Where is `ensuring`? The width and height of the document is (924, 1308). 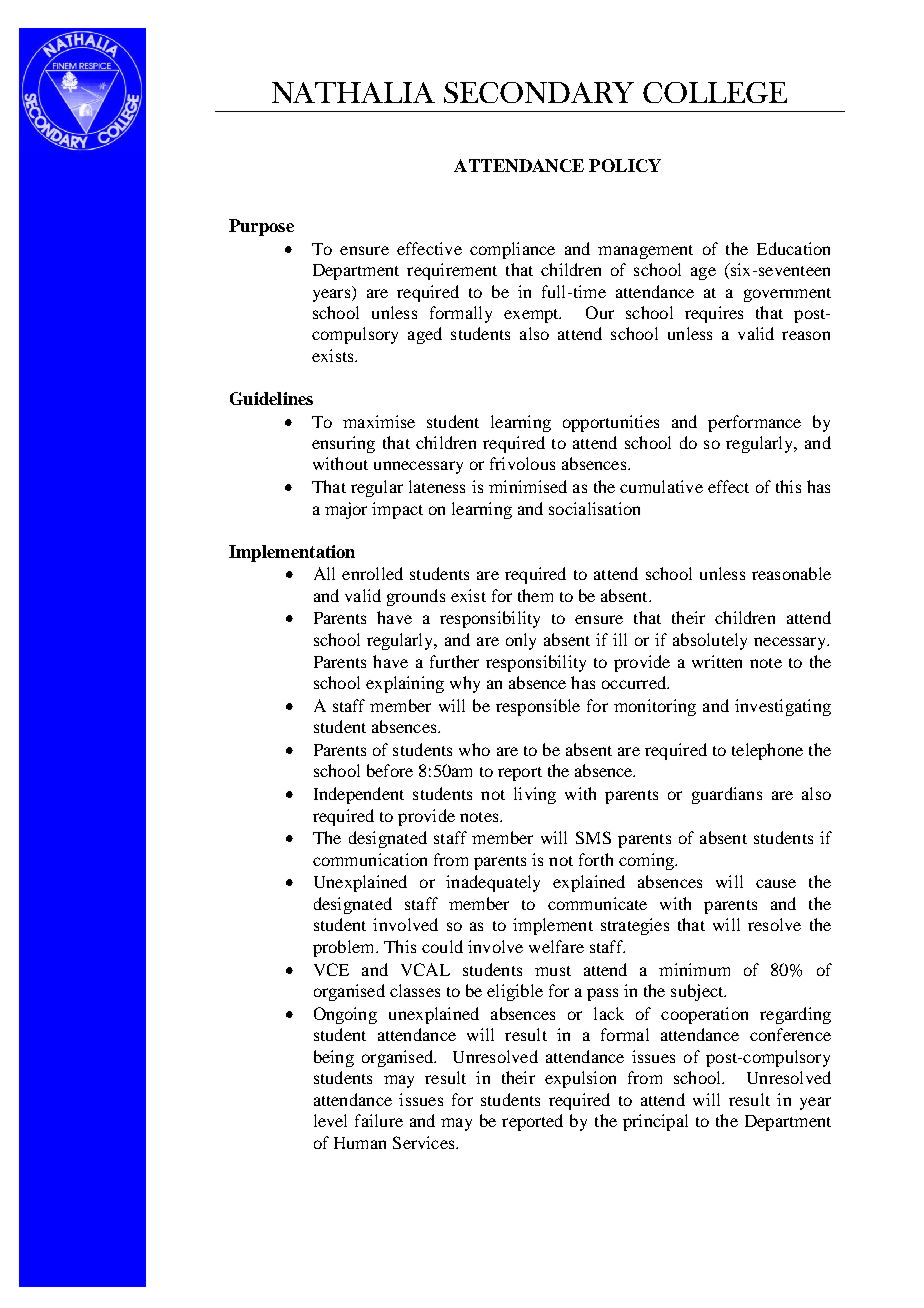
ensuring is located at coordinates (343, 444).
